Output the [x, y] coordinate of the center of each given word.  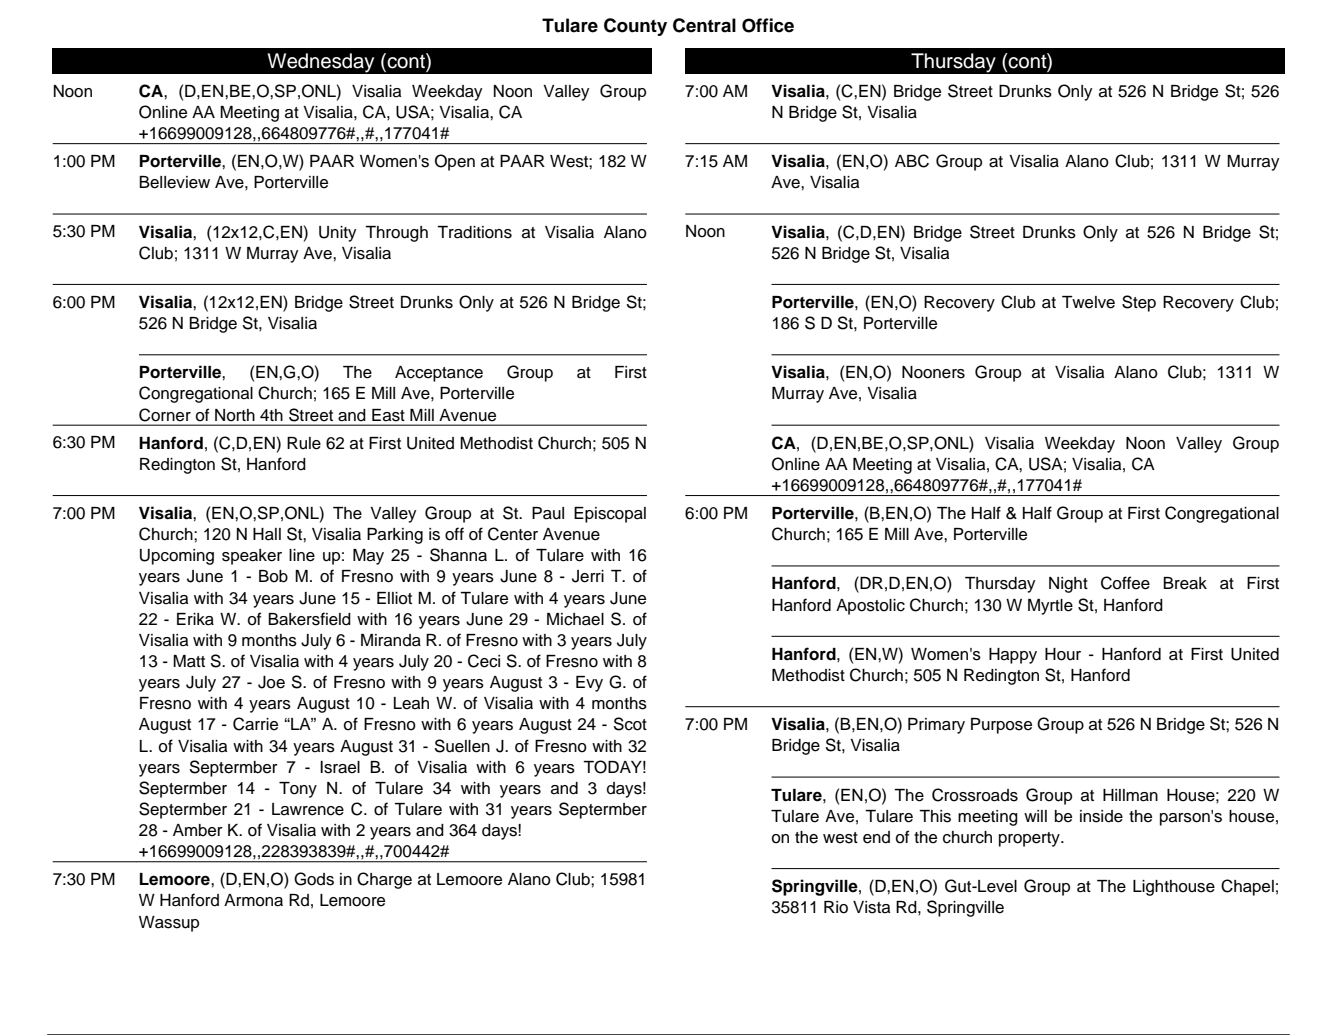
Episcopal [610, 515]
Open [455, 162]
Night [1068, 585]
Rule [304, 443]
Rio [836, 907]
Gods [314, 879]
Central [704, 25]
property [1030, 839]
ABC [912, 161]
